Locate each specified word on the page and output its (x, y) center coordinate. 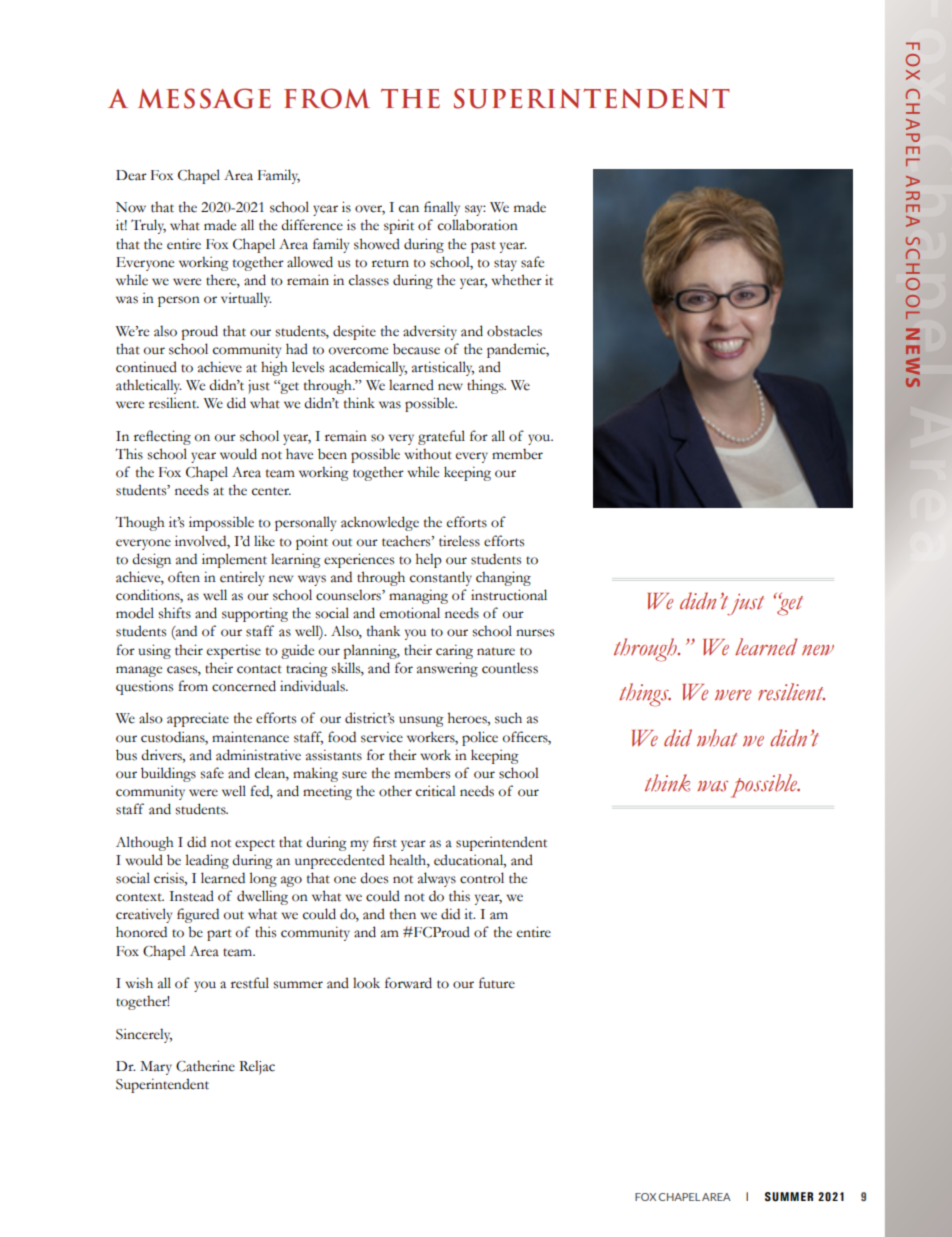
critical (436, 791)
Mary (156, 1068)
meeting (327, 792)
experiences (359, 560)
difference (312, 225)
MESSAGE (204, 98)
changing (503, 578)
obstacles (514, 331)
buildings (168, 774)
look (366, 983)
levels (308, 367)
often (184, 577)
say (475, 210)
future (497, 983)
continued (146, 367)
